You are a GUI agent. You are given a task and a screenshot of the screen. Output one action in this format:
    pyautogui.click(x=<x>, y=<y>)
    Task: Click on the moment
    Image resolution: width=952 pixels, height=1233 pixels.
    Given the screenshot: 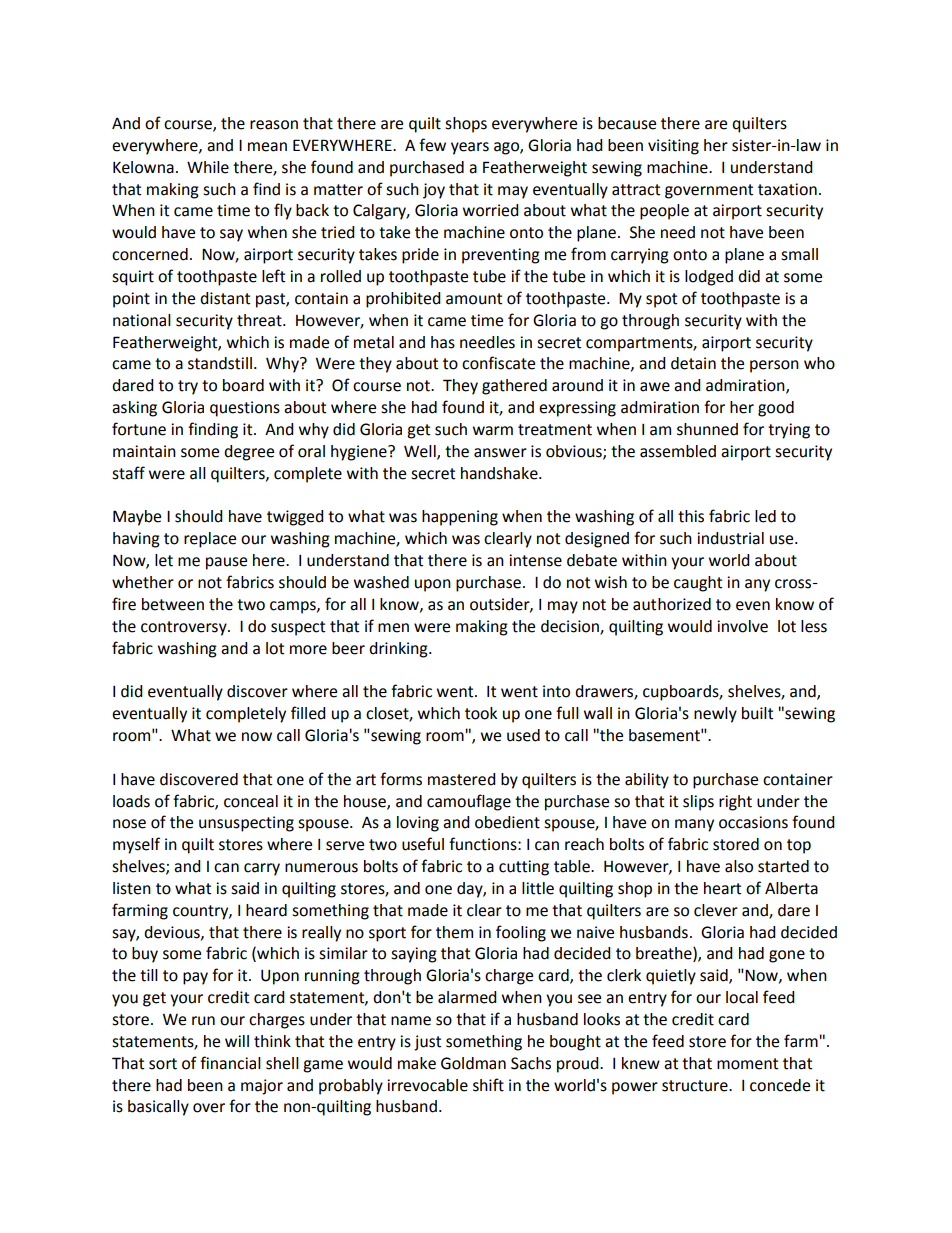 What is the action you would take?
    pyautogui.click(x=747, y=1064)
